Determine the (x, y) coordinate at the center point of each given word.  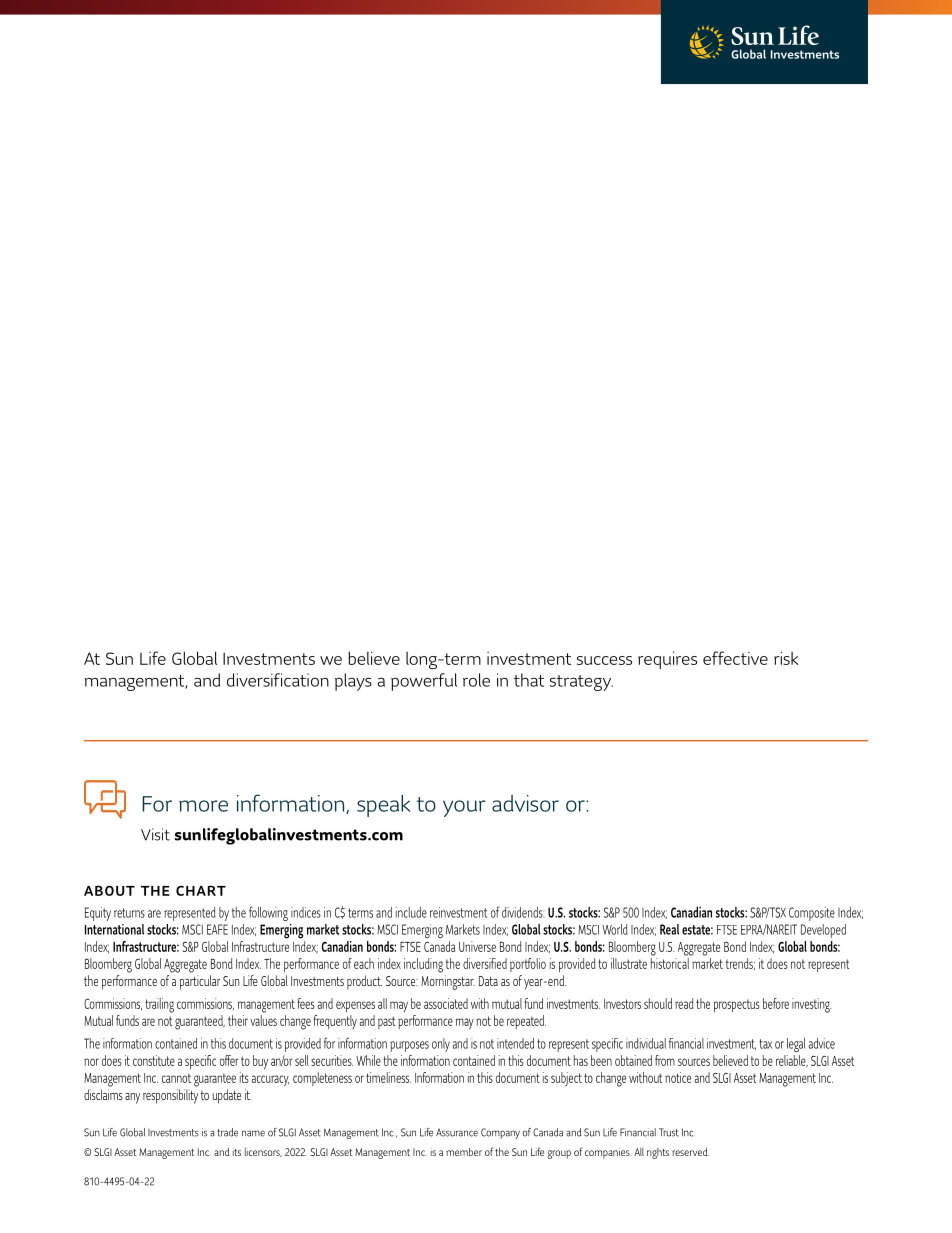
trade (227, 1132)
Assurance (457, 1133)
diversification (278, 680)
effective (735, 658)
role (476, 680)
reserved (690, 1151)
